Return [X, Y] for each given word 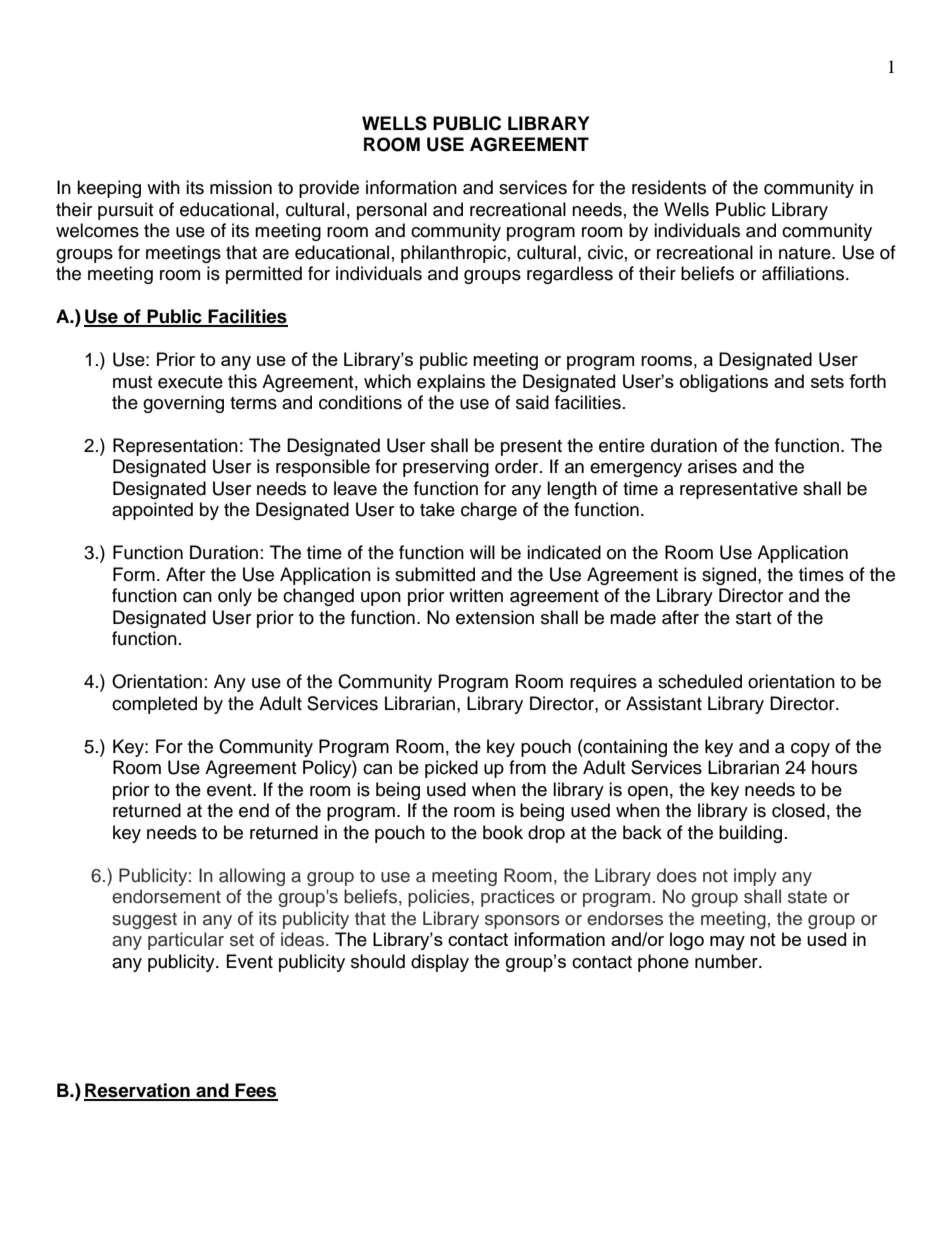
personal [392, 211]
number [727, 961]
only [235, 597]
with [163, 187]
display [440, 963]
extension [495, 617]
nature [806, 253]
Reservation [138, 1091]
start [753, 618]
